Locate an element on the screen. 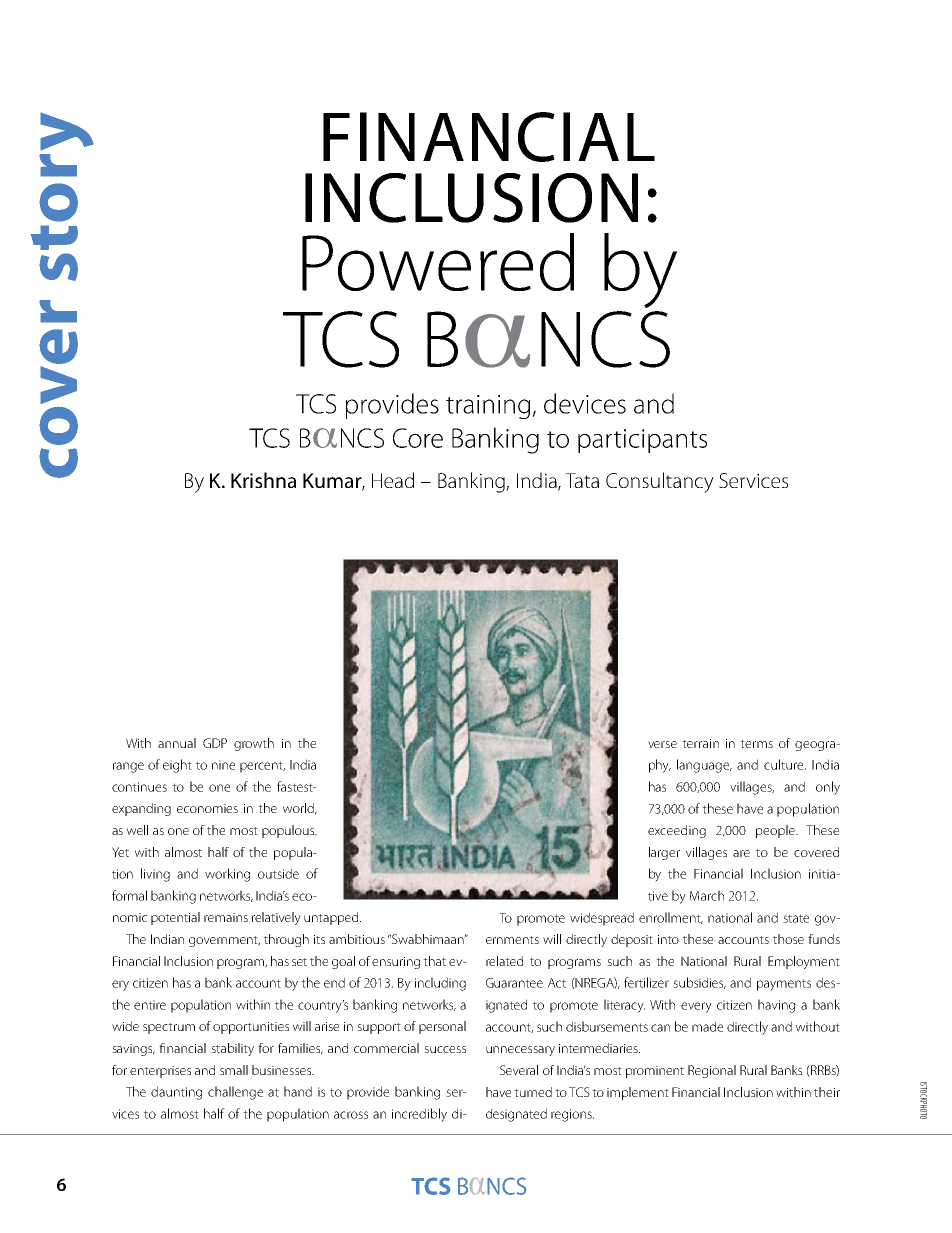 The height and width of the screenshot is (1233, 952). Regional is located at coordinates (712, 1071).
